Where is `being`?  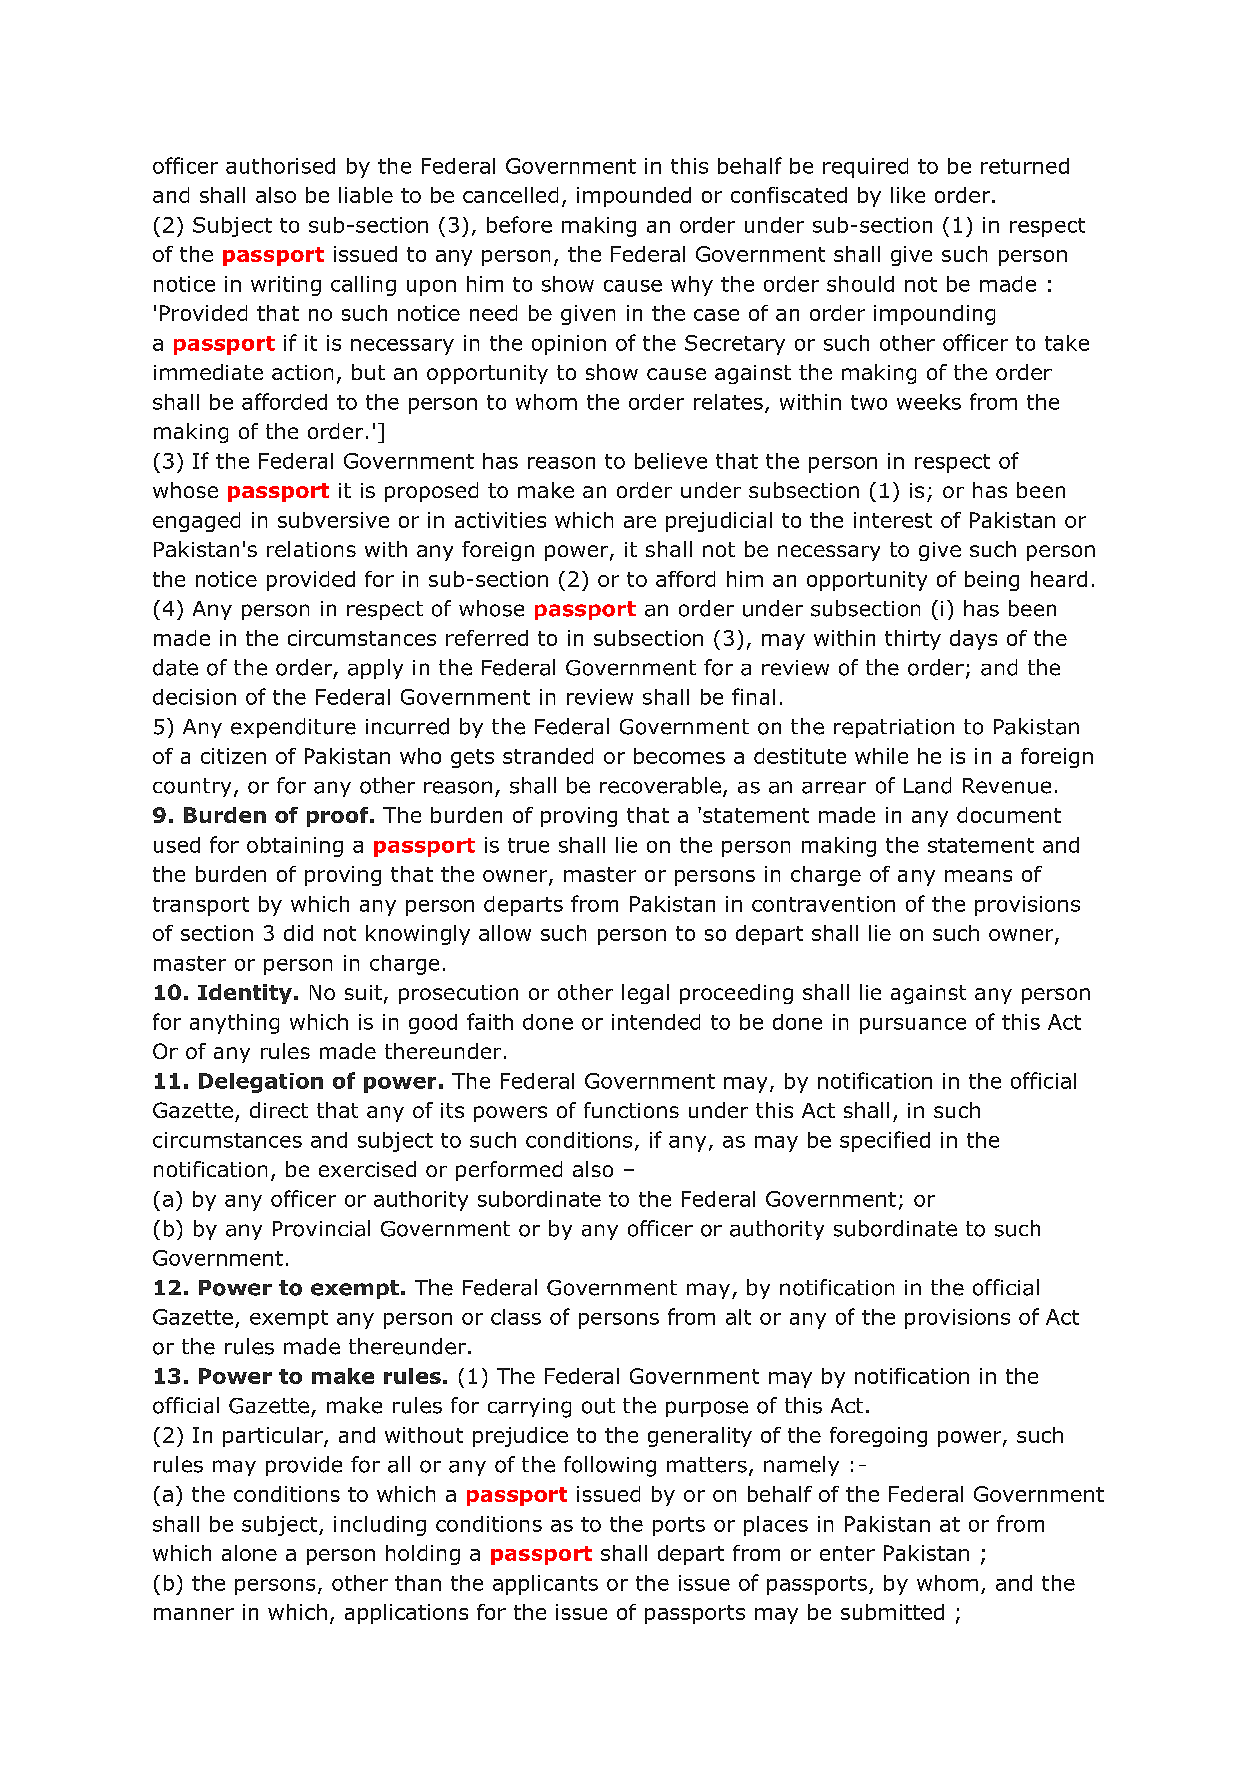
being is located at coordinates (992, 581).
